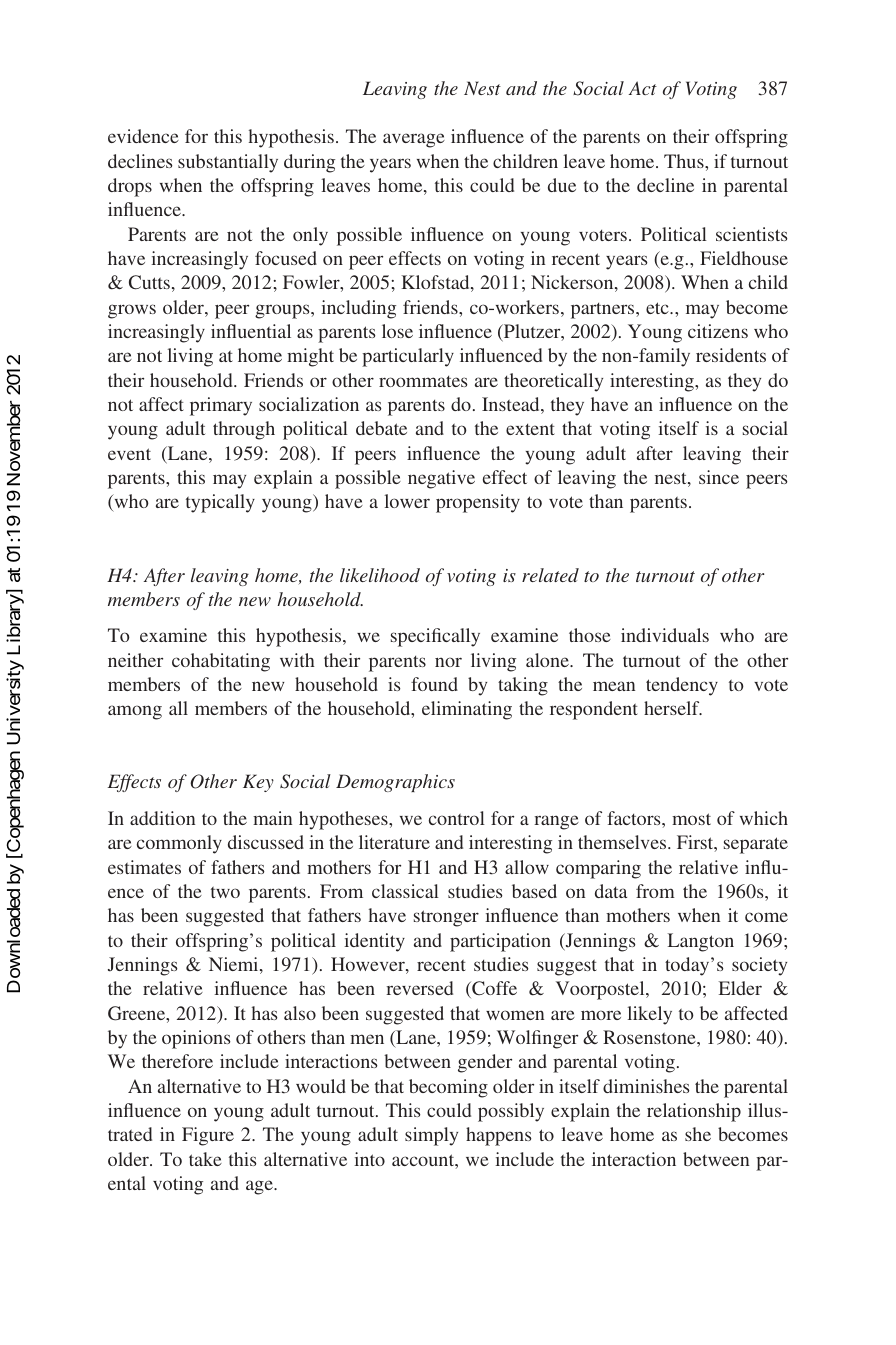  I want to click on roommates, so click(423, 381).
